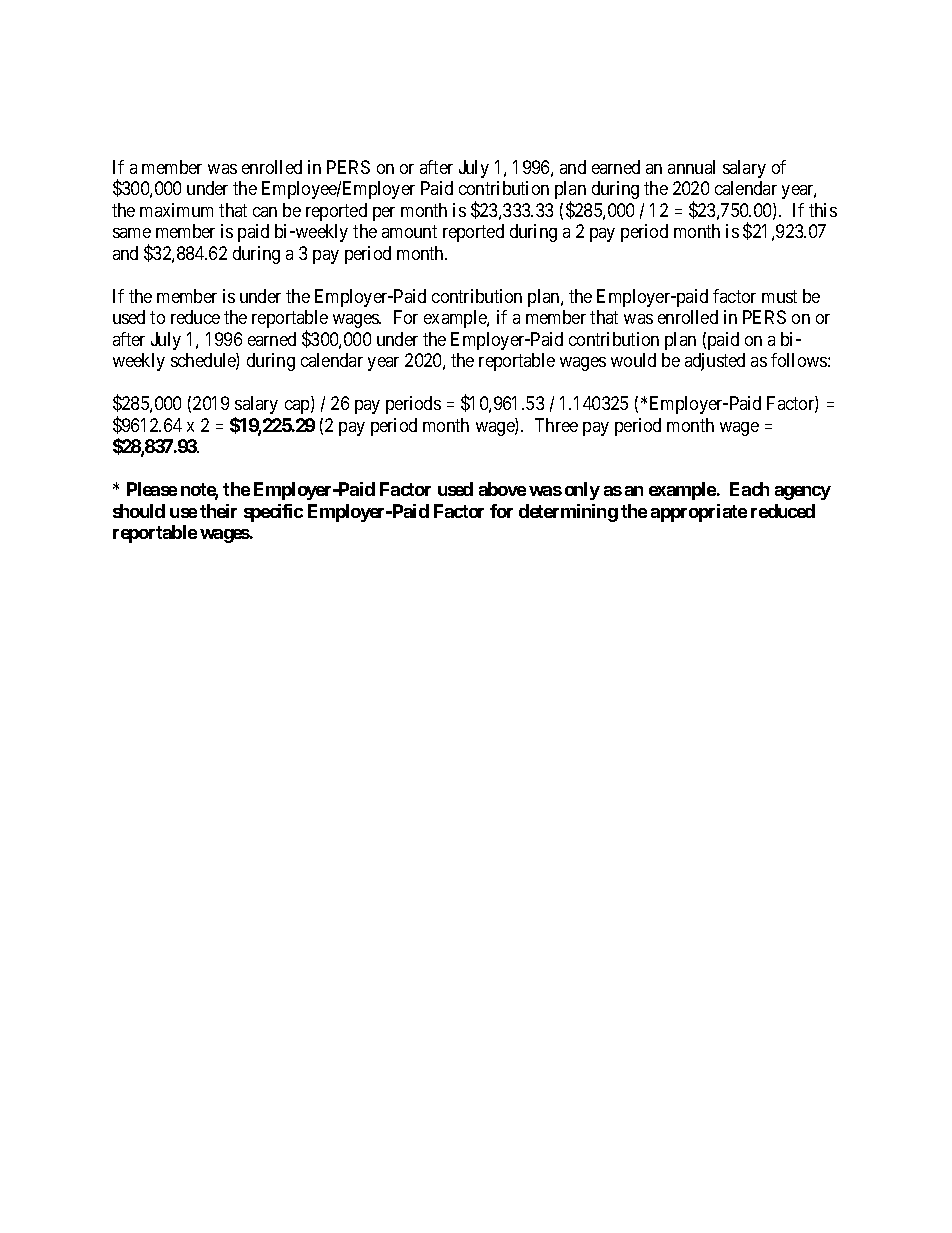  What do you see at coordinates (502, 489) in the screenshot?
I see `above` at bounding box center [502, 489].
